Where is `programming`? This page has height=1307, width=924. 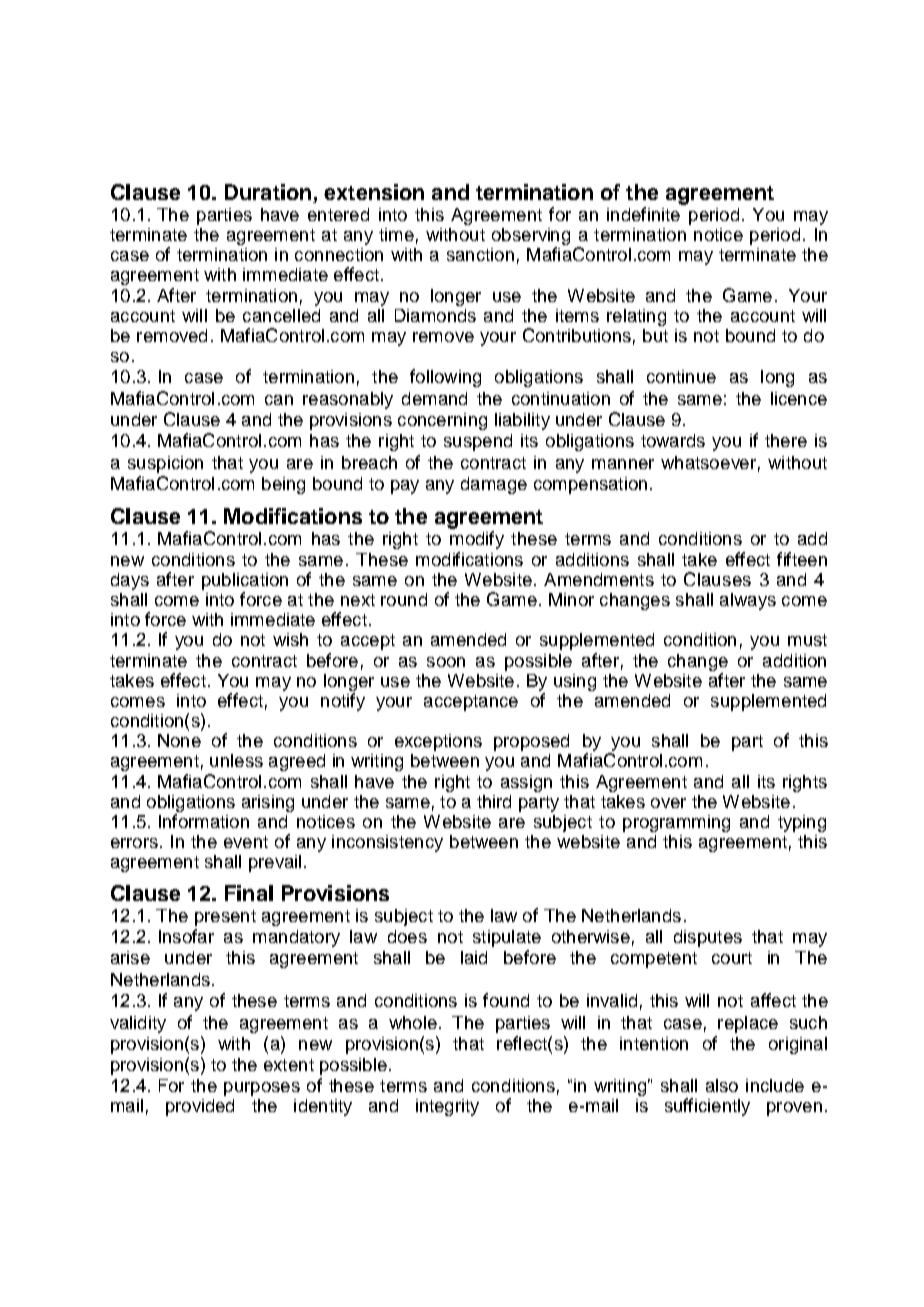 programming is located at coordinates (676, 823).
